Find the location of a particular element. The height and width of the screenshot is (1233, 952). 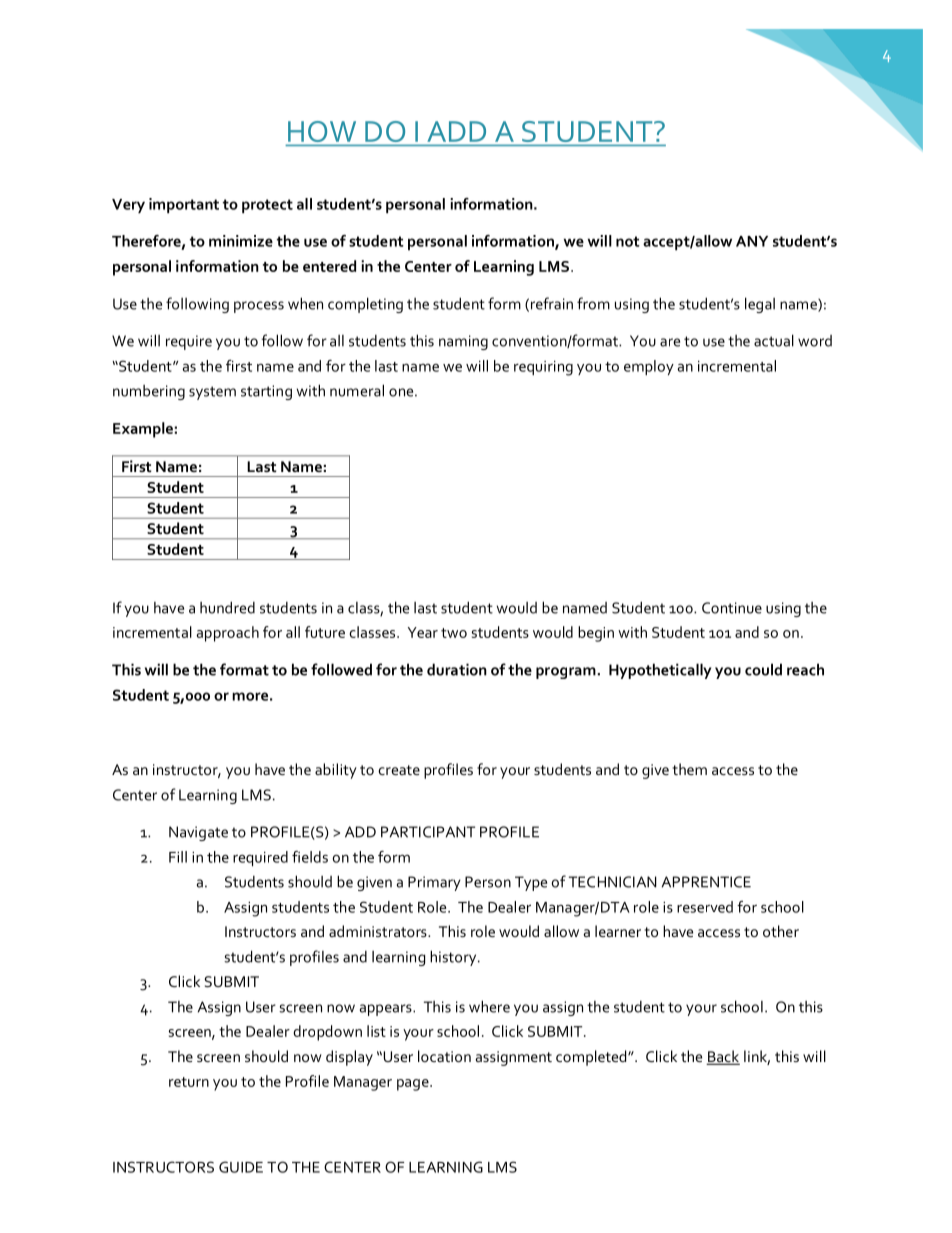

page is located at coordinates (414, 1085).
